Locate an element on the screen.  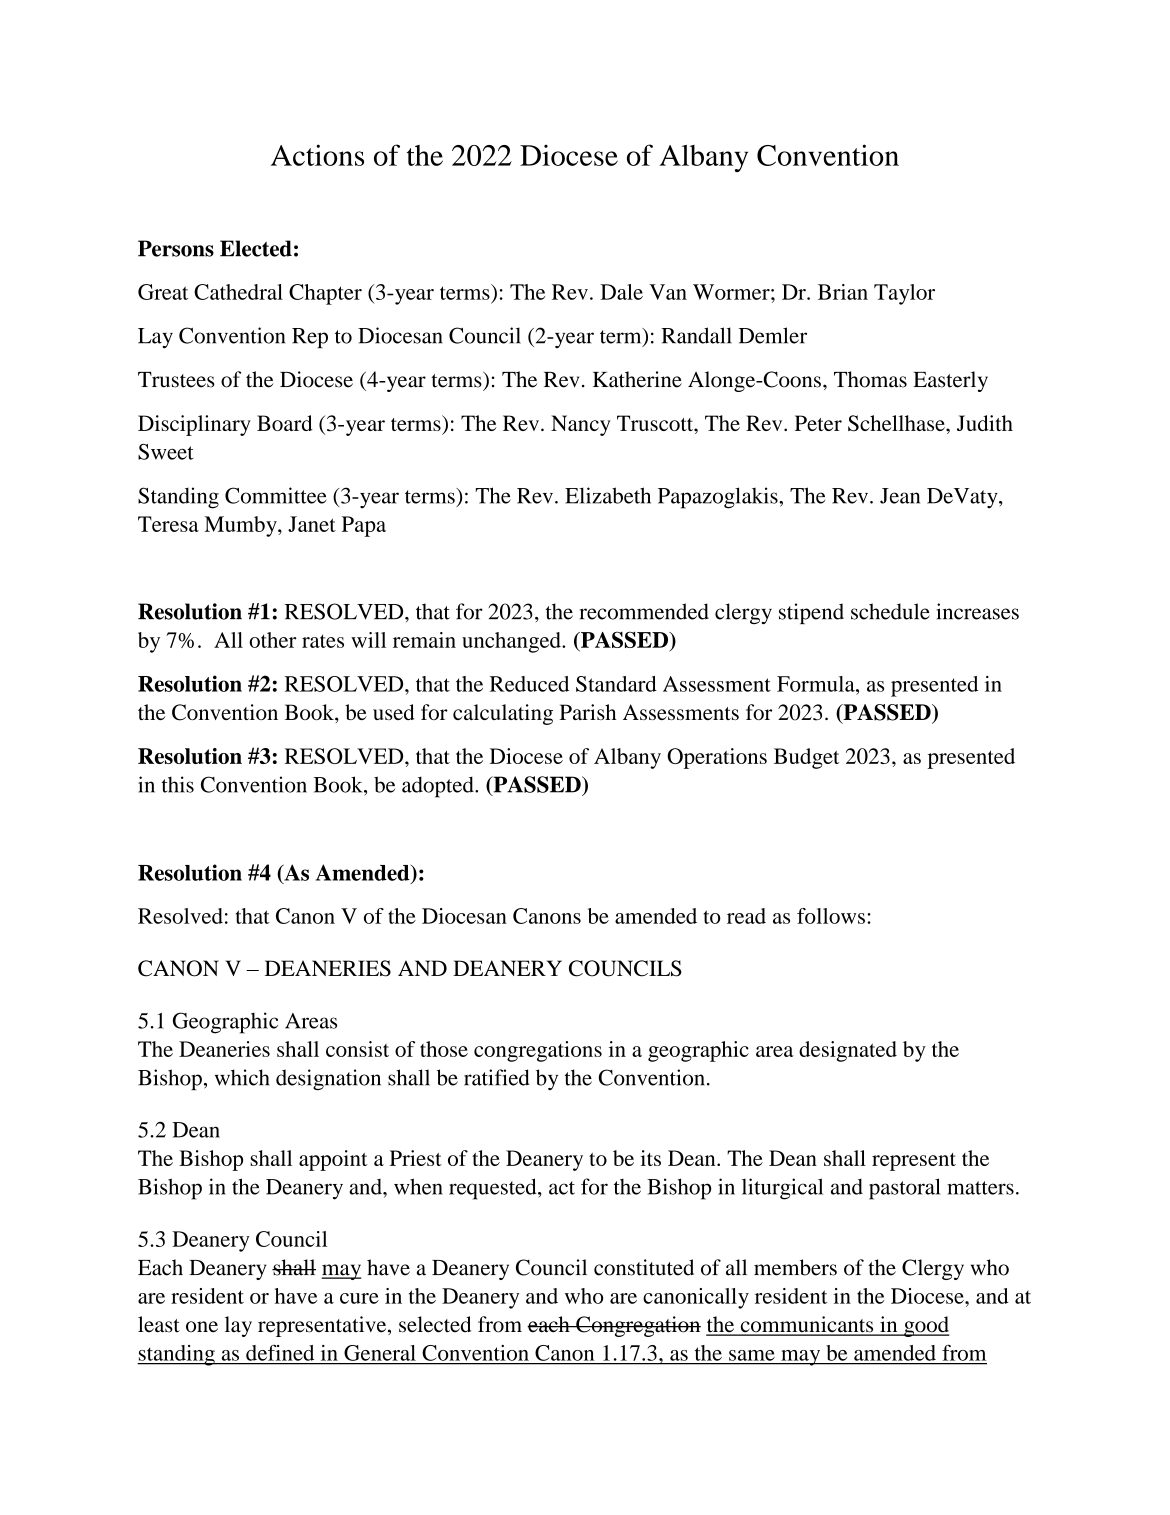
Dale is located at coordinates (621, 292).
